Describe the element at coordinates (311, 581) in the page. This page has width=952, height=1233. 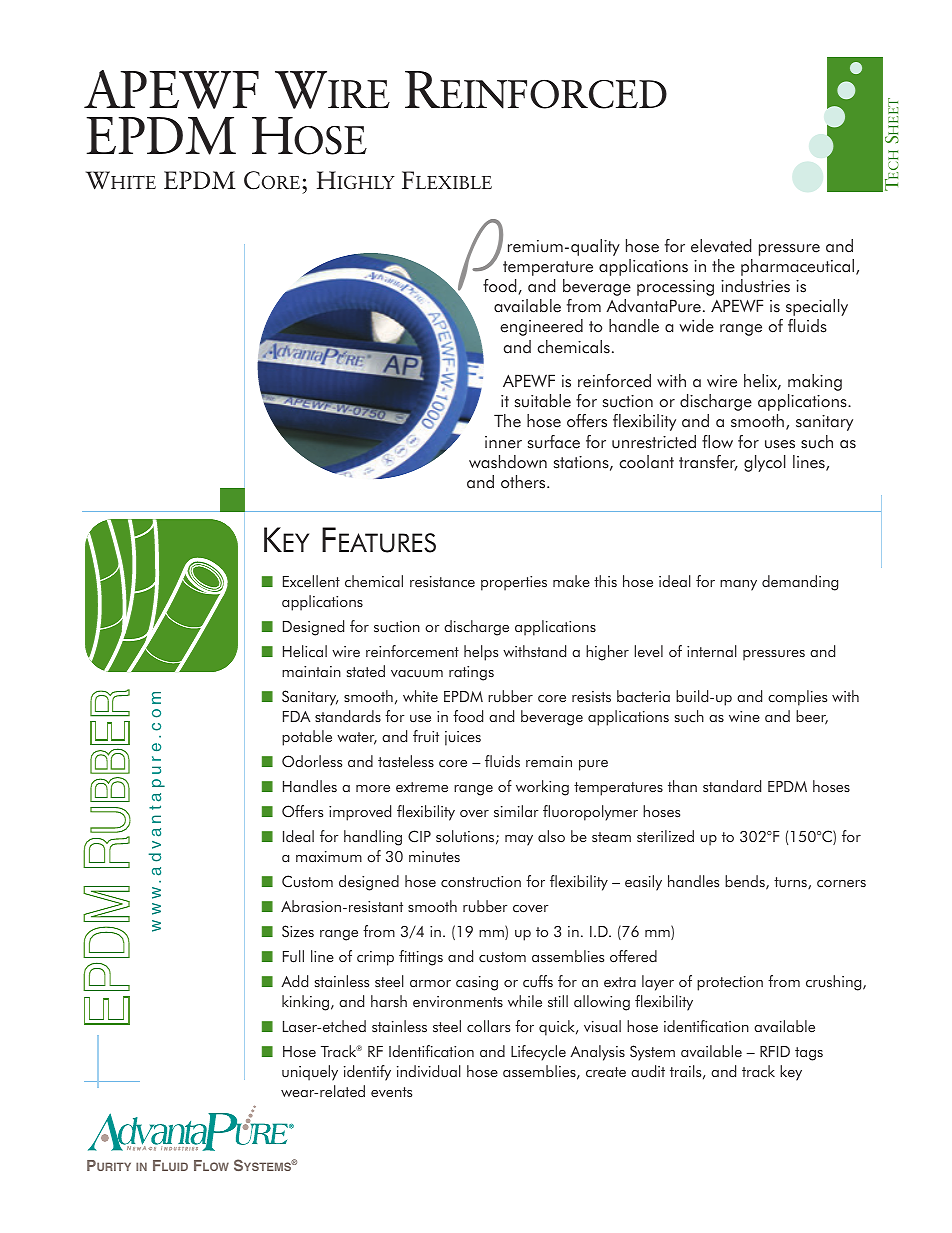
I see `Excellent` at that location.
